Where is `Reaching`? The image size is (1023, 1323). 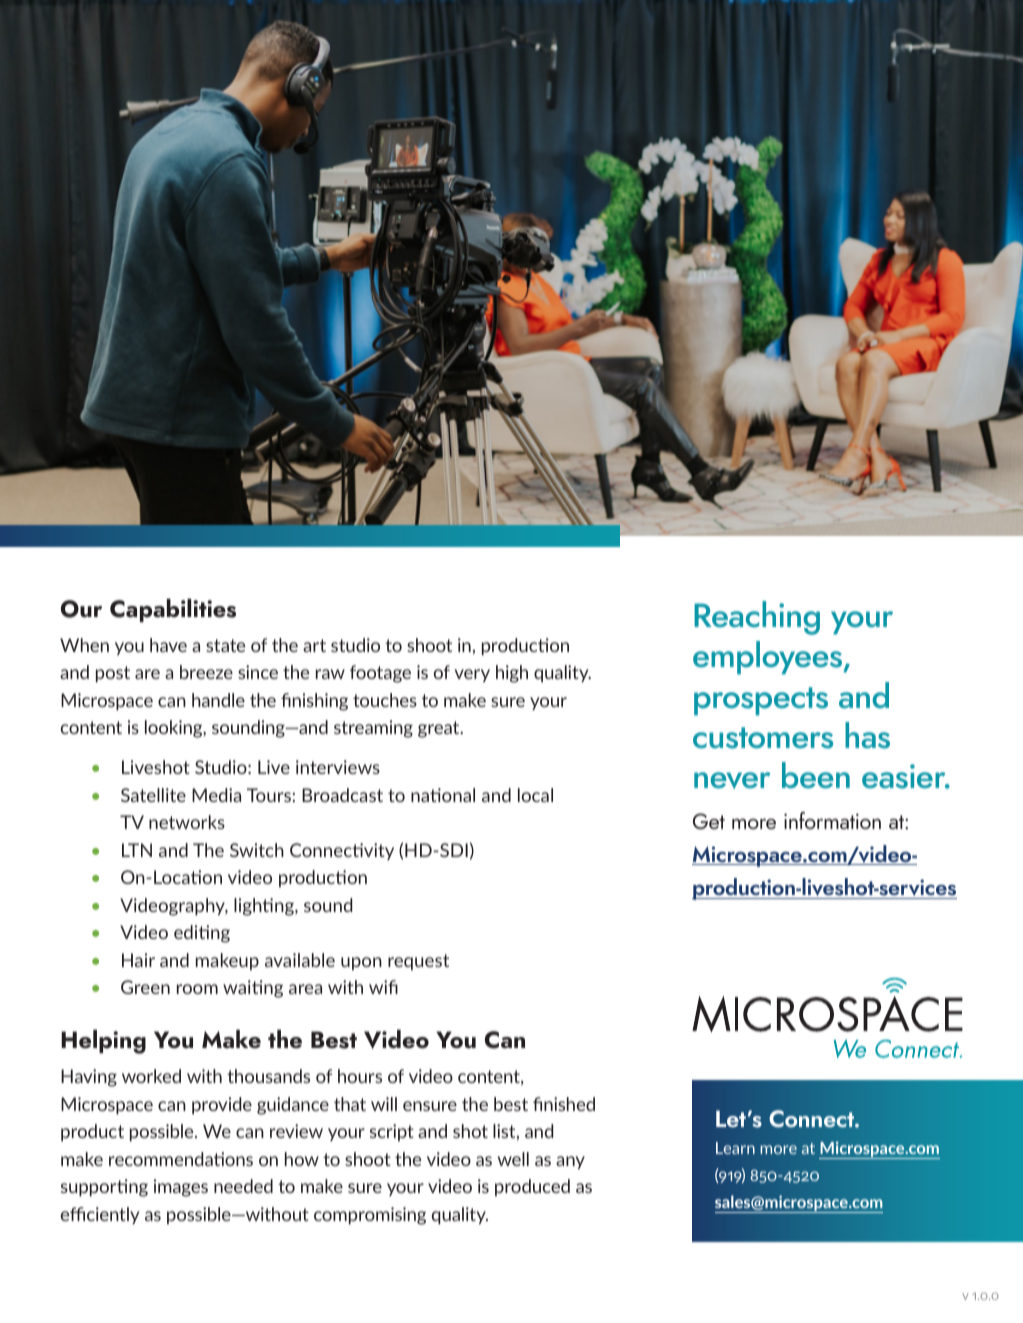
Reaching is located at coordinates (757, 618).
